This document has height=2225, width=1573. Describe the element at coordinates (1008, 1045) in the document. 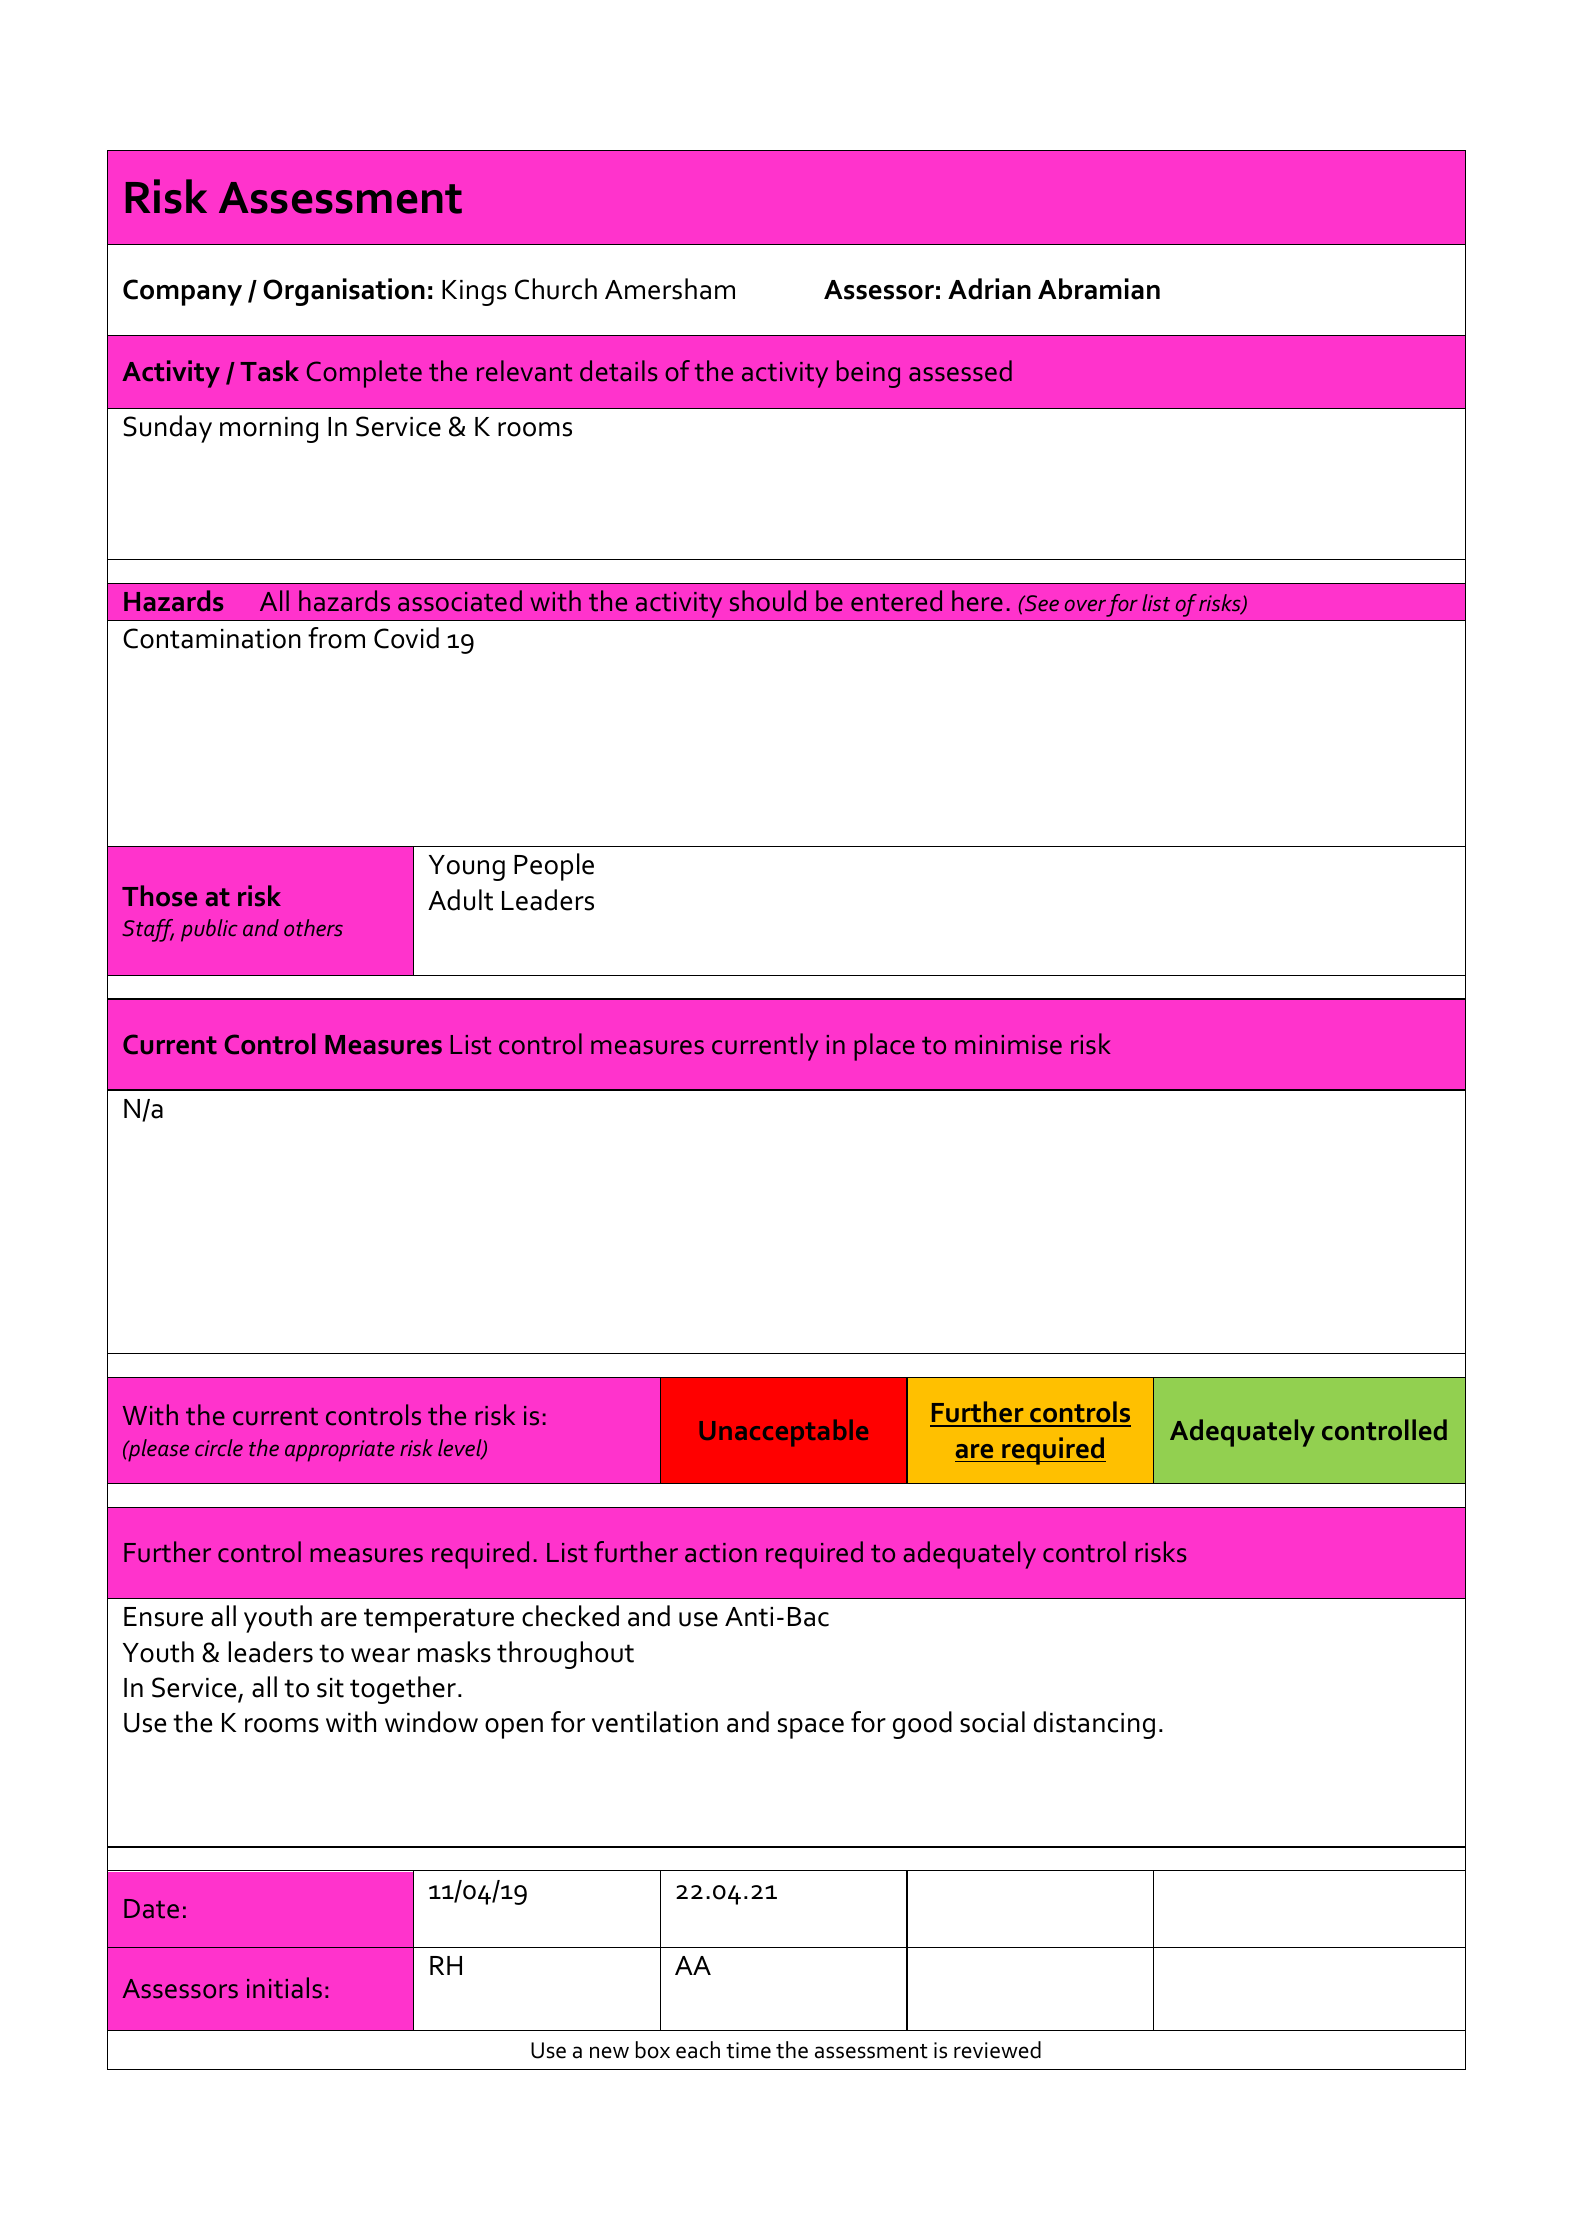

I see `minimise` at that location.
